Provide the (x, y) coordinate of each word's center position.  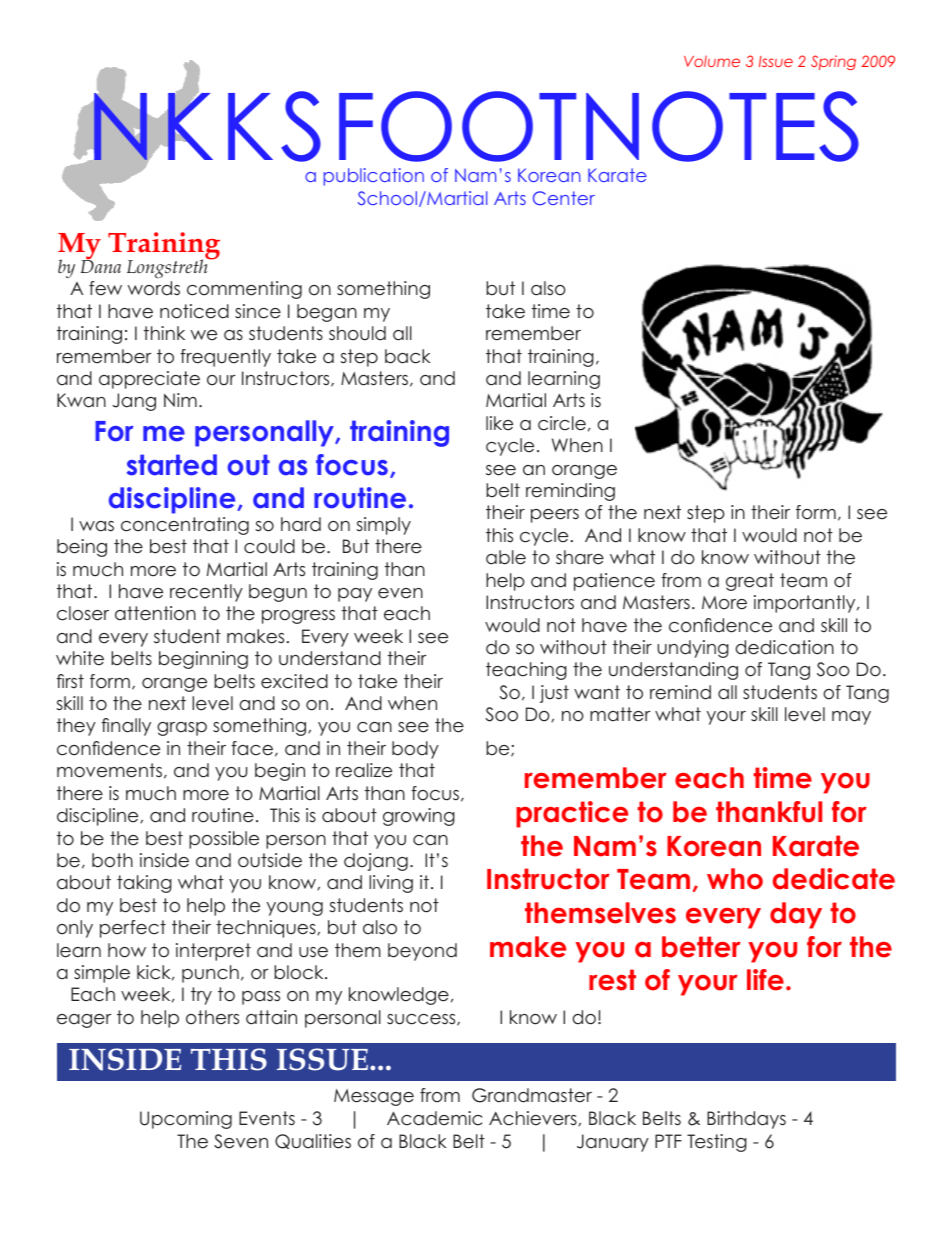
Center (564, 198)
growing (419, 817)
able (506, 557)
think (164, 333)
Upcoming (186, 1120)
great (750, 582)
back (408, 356)
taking (144, 884)
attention (155, 613)
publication (374, 177)
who (735, 879)
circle (562, 423)
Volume (712, 61)
